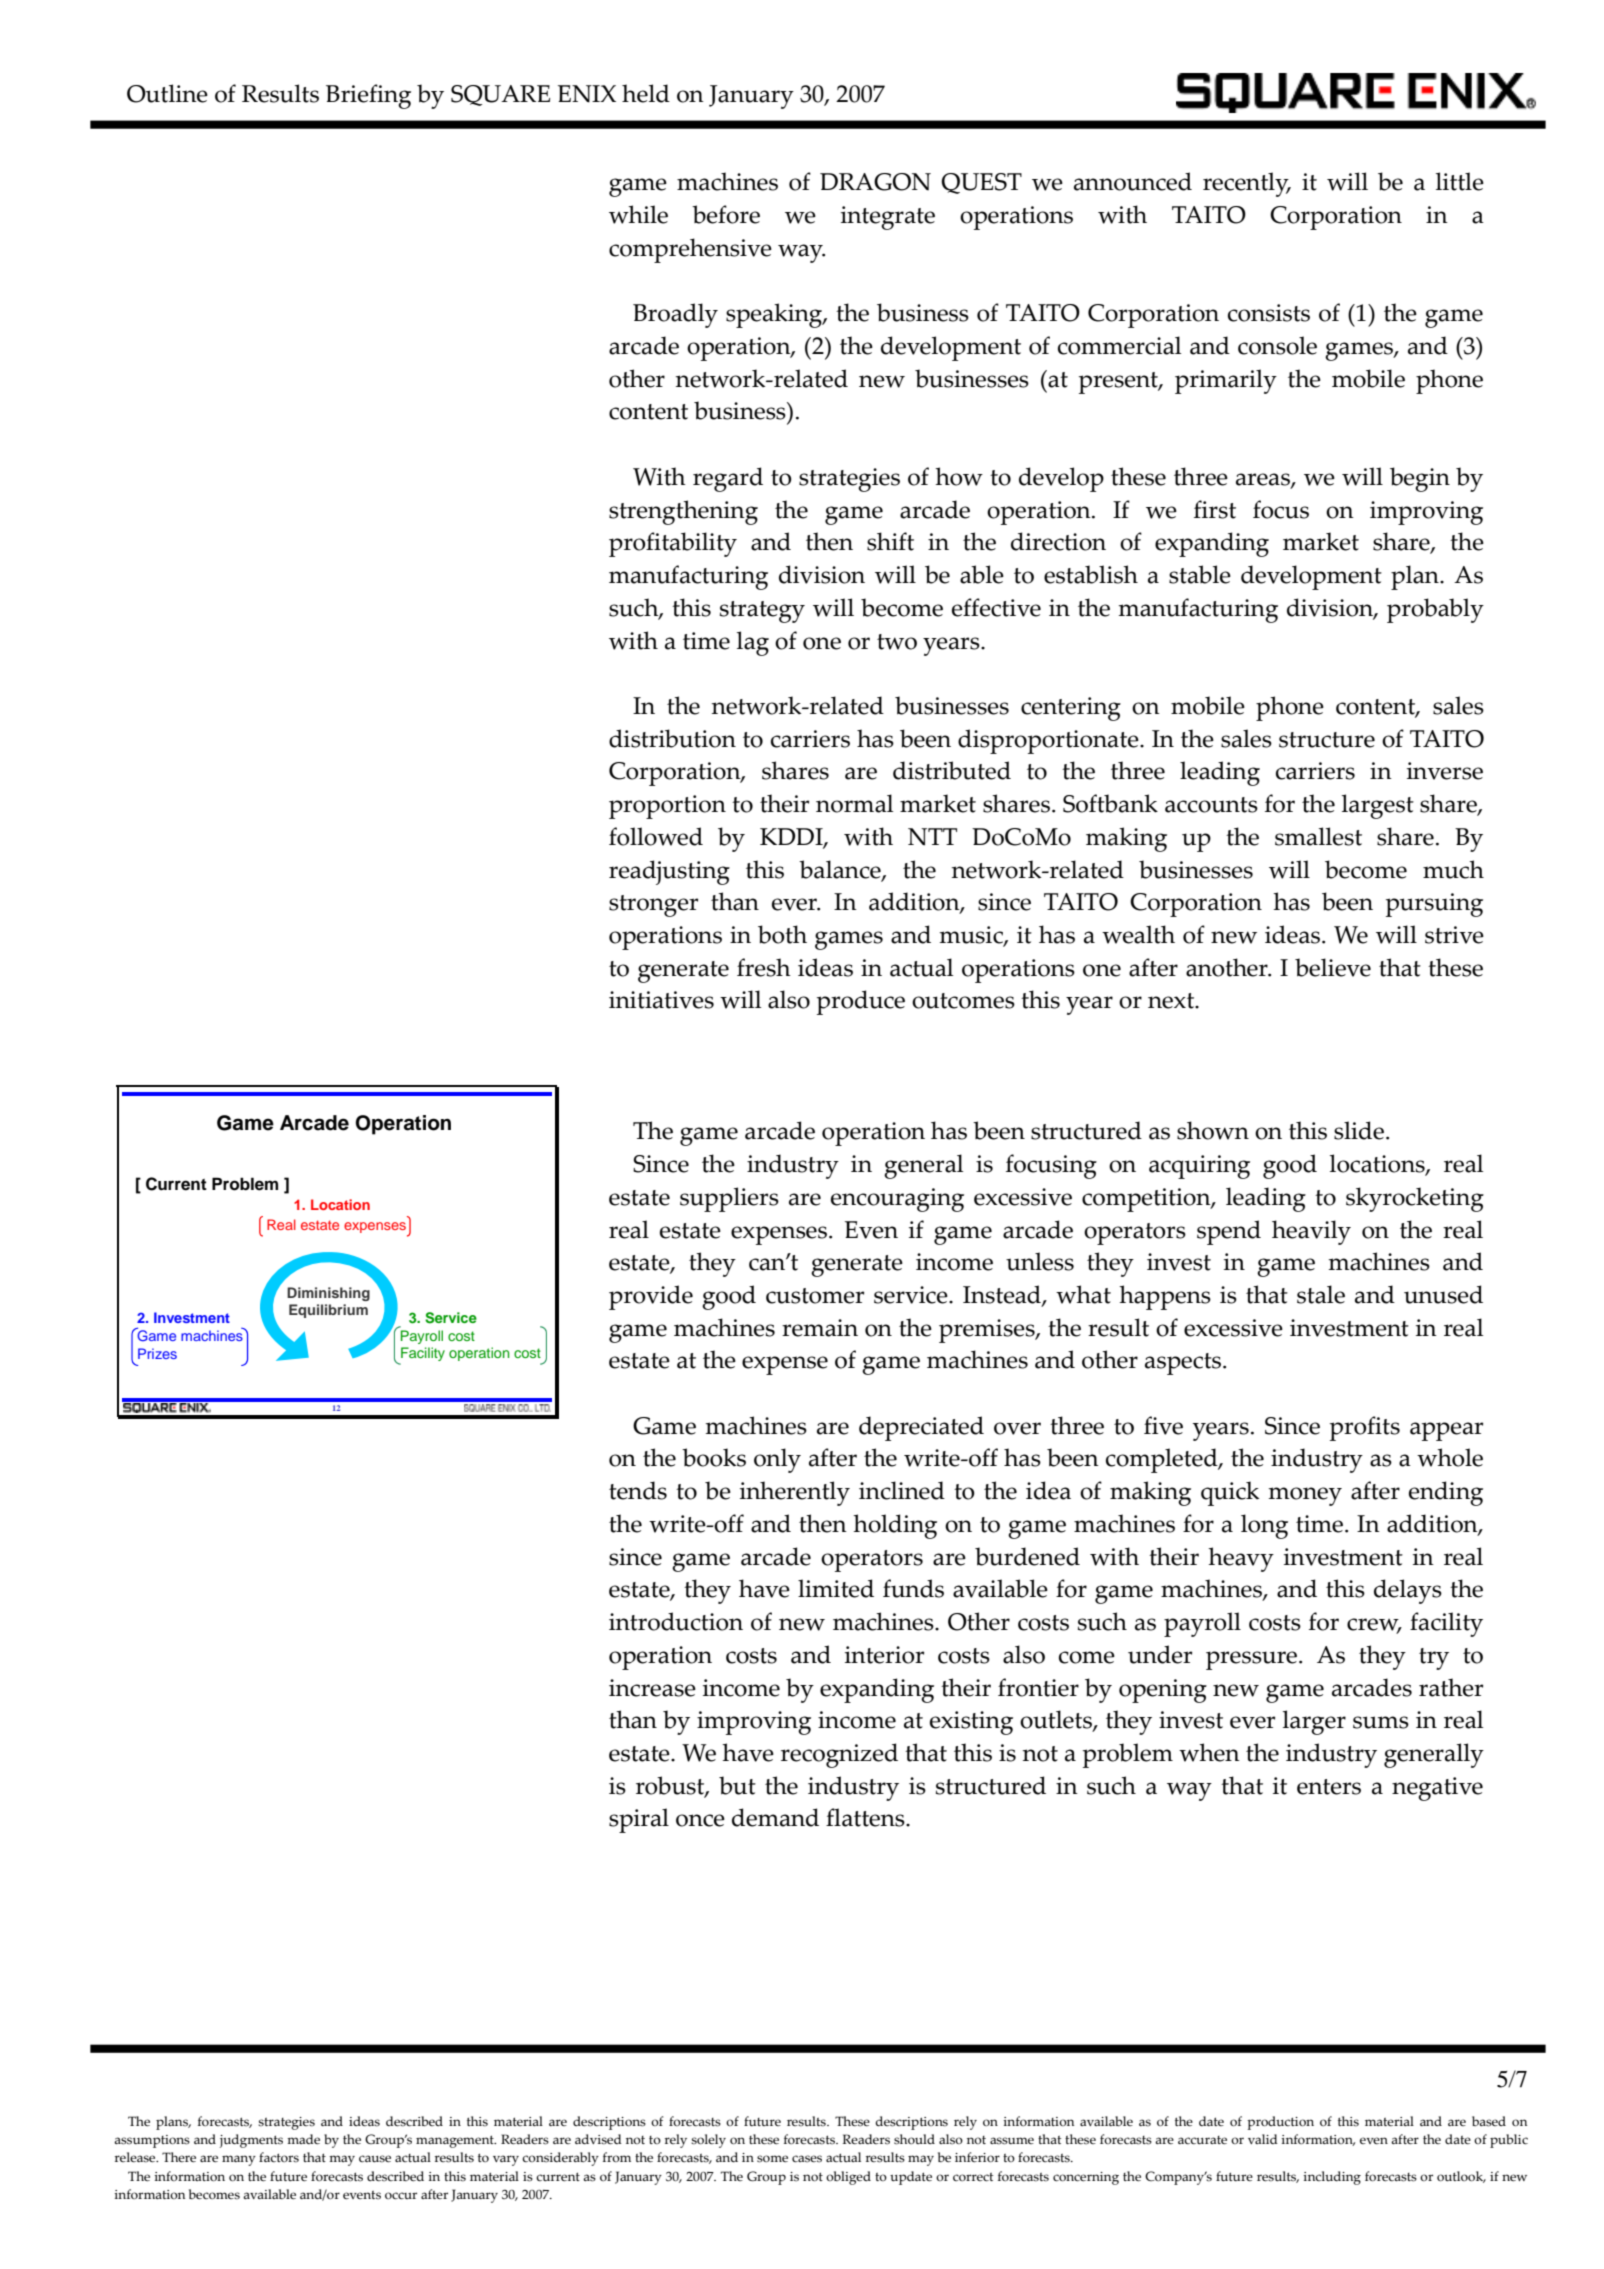 This screenshot has height=2269, width=1604. Describe the element at coordinates (753, 643) in the screenshot. I see `lag` at that location.
